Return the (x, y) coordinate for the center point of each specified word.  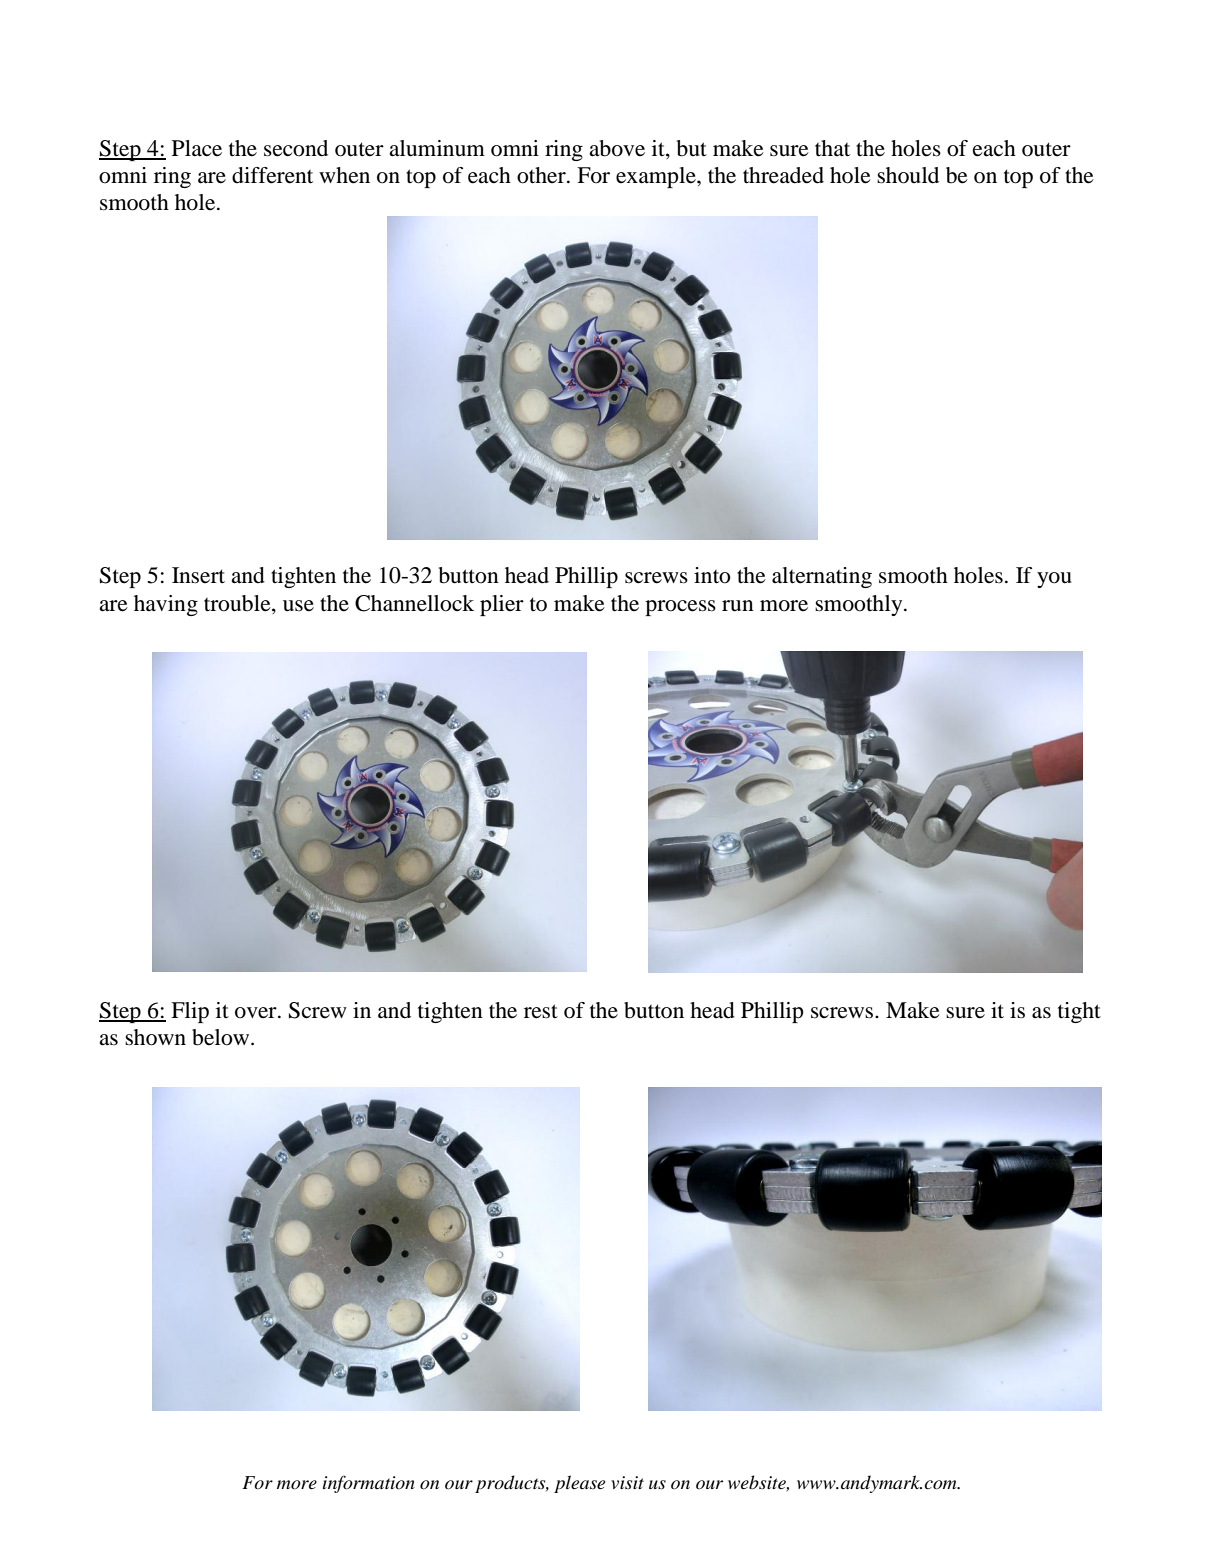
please (579, 1484)
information (369, 1484)
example (657, 177)
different (272, 175)
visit (627, 1482)
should (908, 175)
